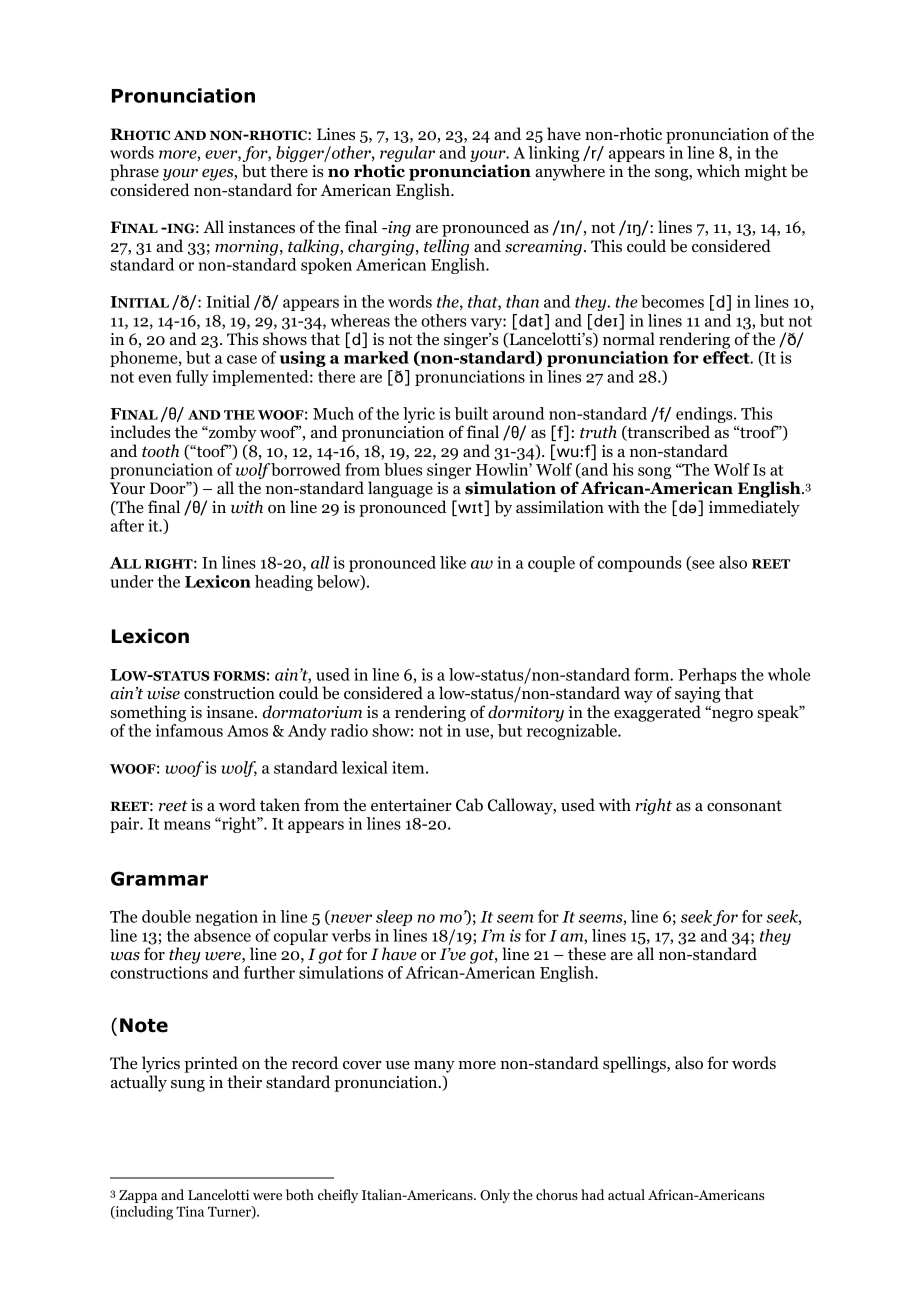 This screenshot has height=1308, width=924. What do you see at coordinates (471, 413) in the screenshot?
I see `built` at bounding box center [471, 413].
